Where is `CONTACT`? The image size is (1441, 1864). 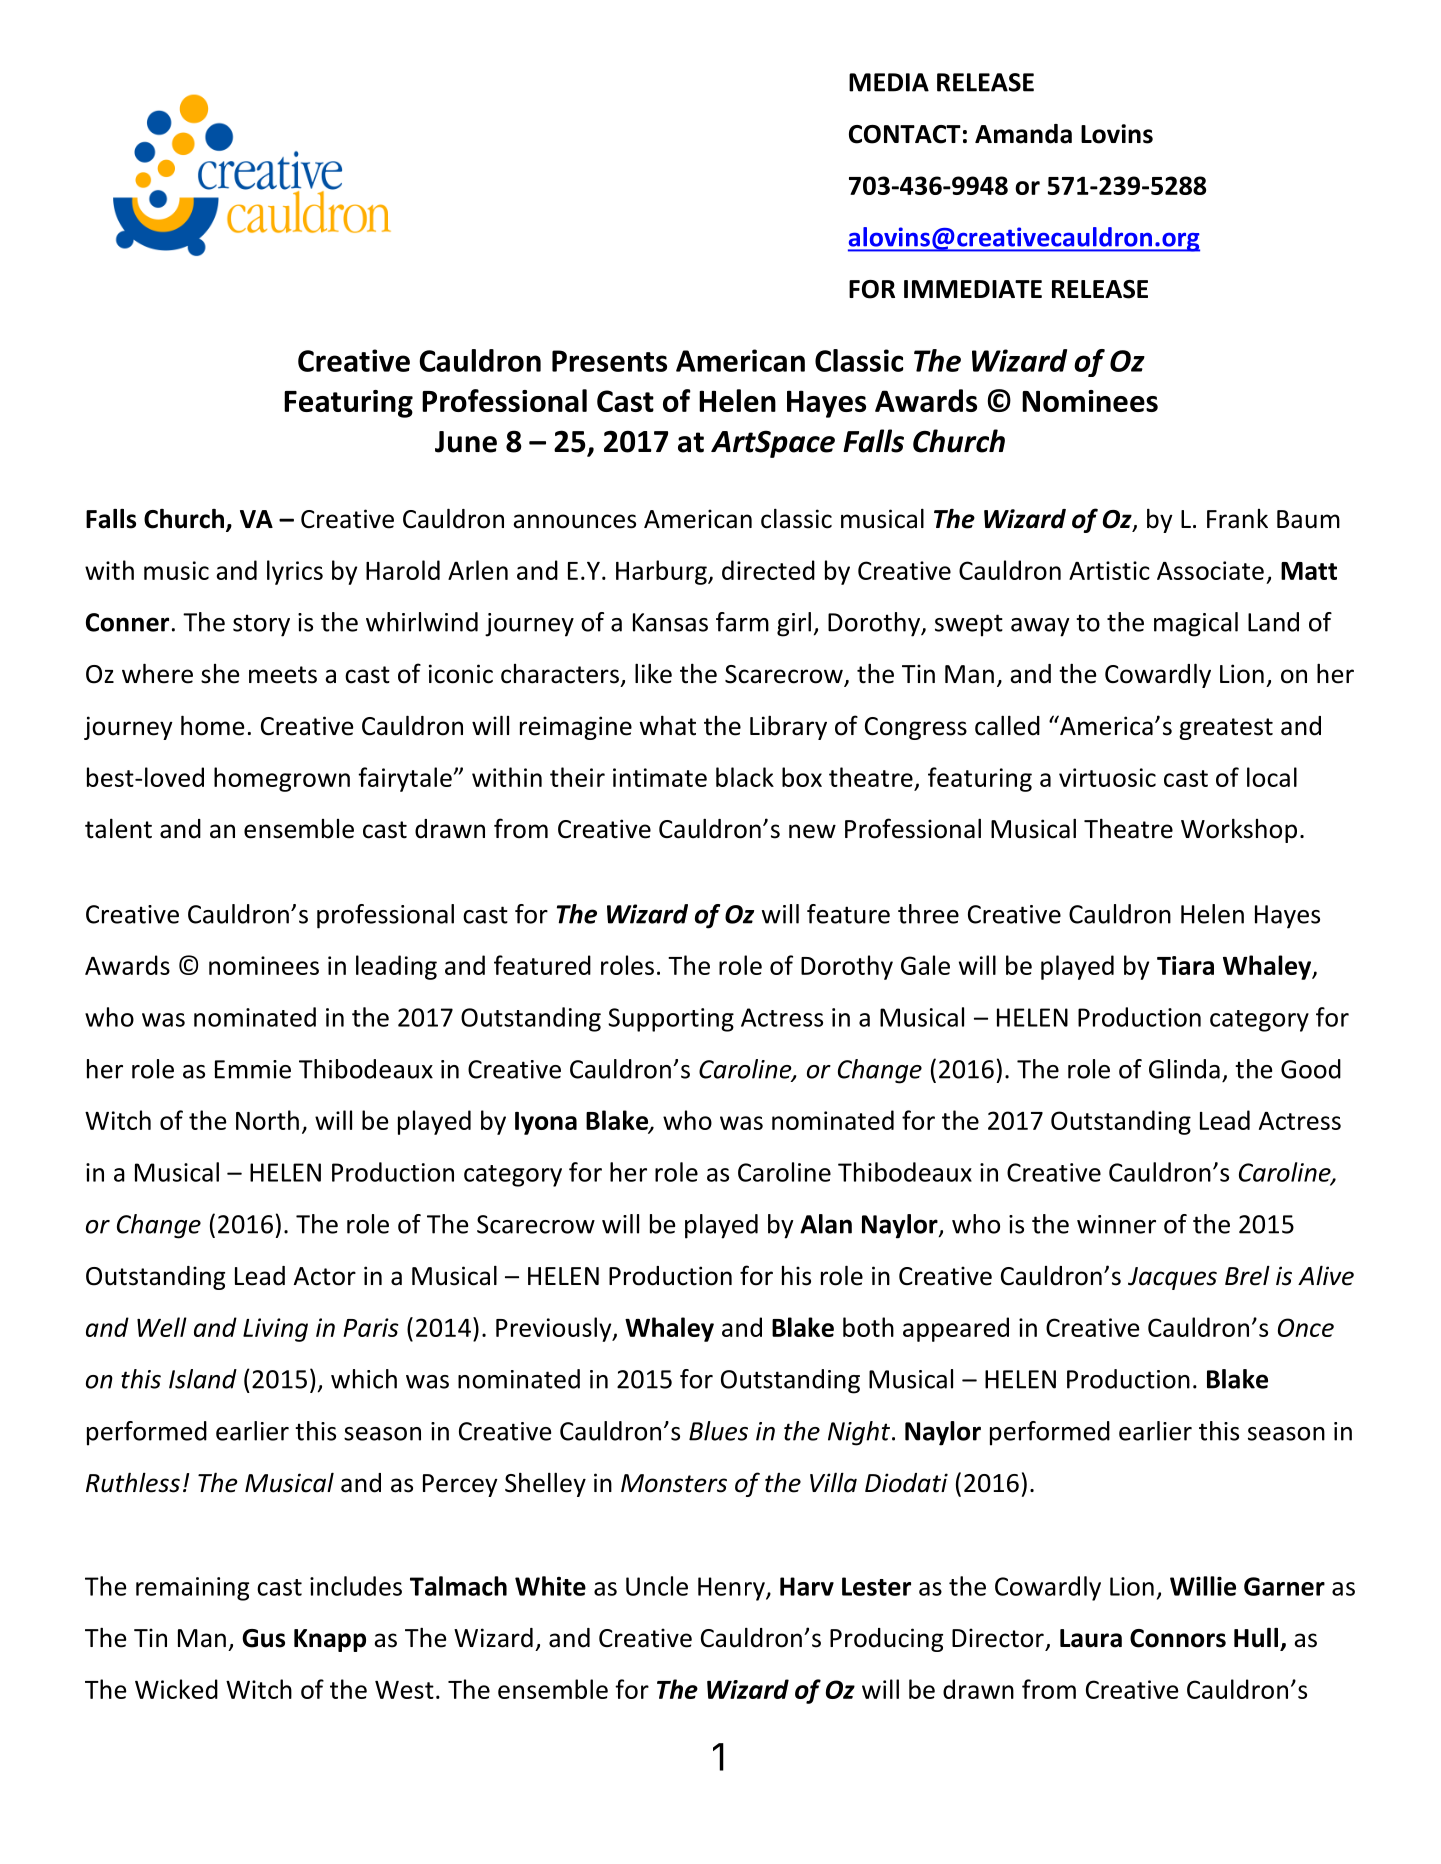
CONTACT is located at coordinates (905, 134).
